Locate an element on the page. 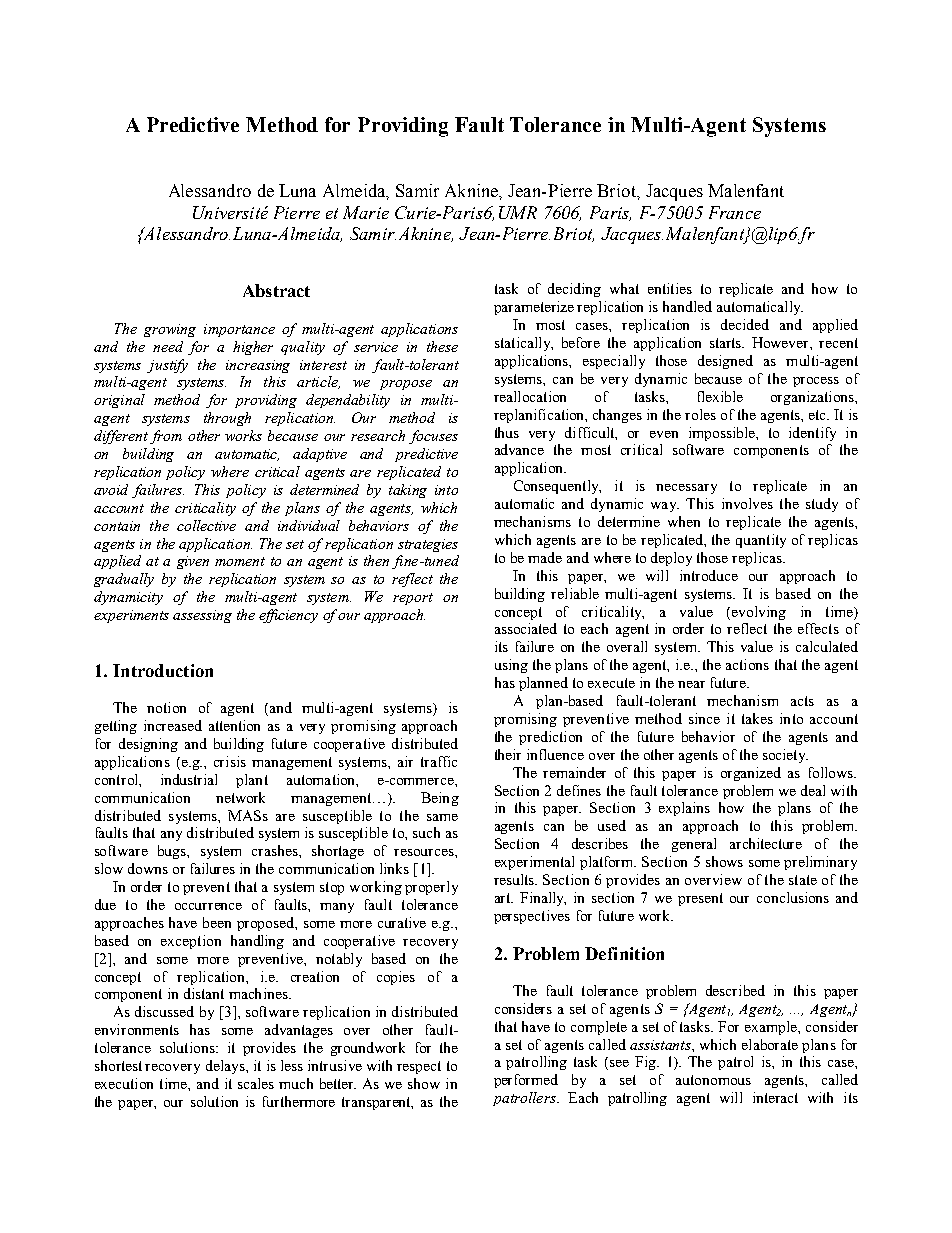  Marie is located at coordinates (366, 212).
